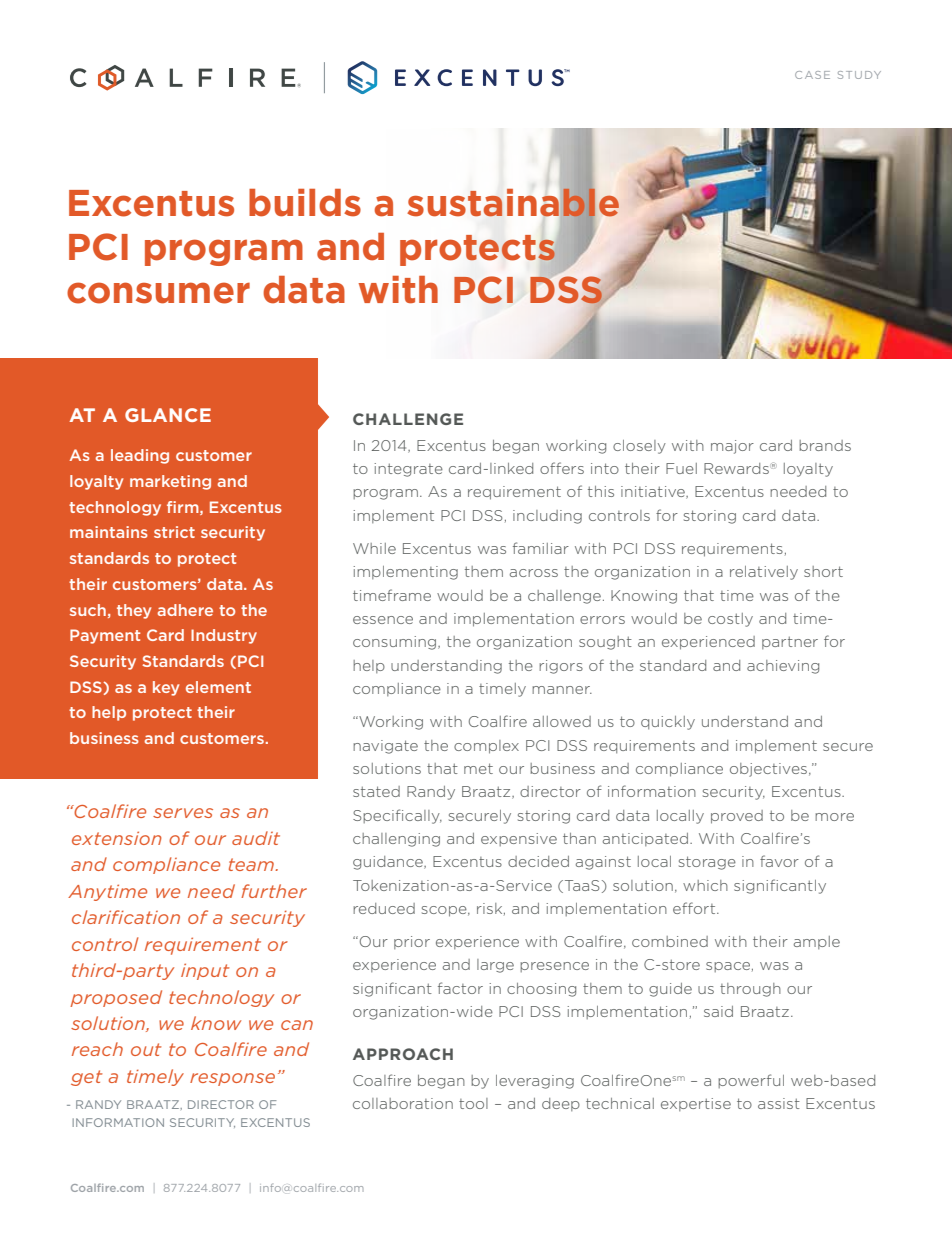  What do you see at coordinates (812, 75) in the page?
I see `CASE` at bounding box center [812, 75].
